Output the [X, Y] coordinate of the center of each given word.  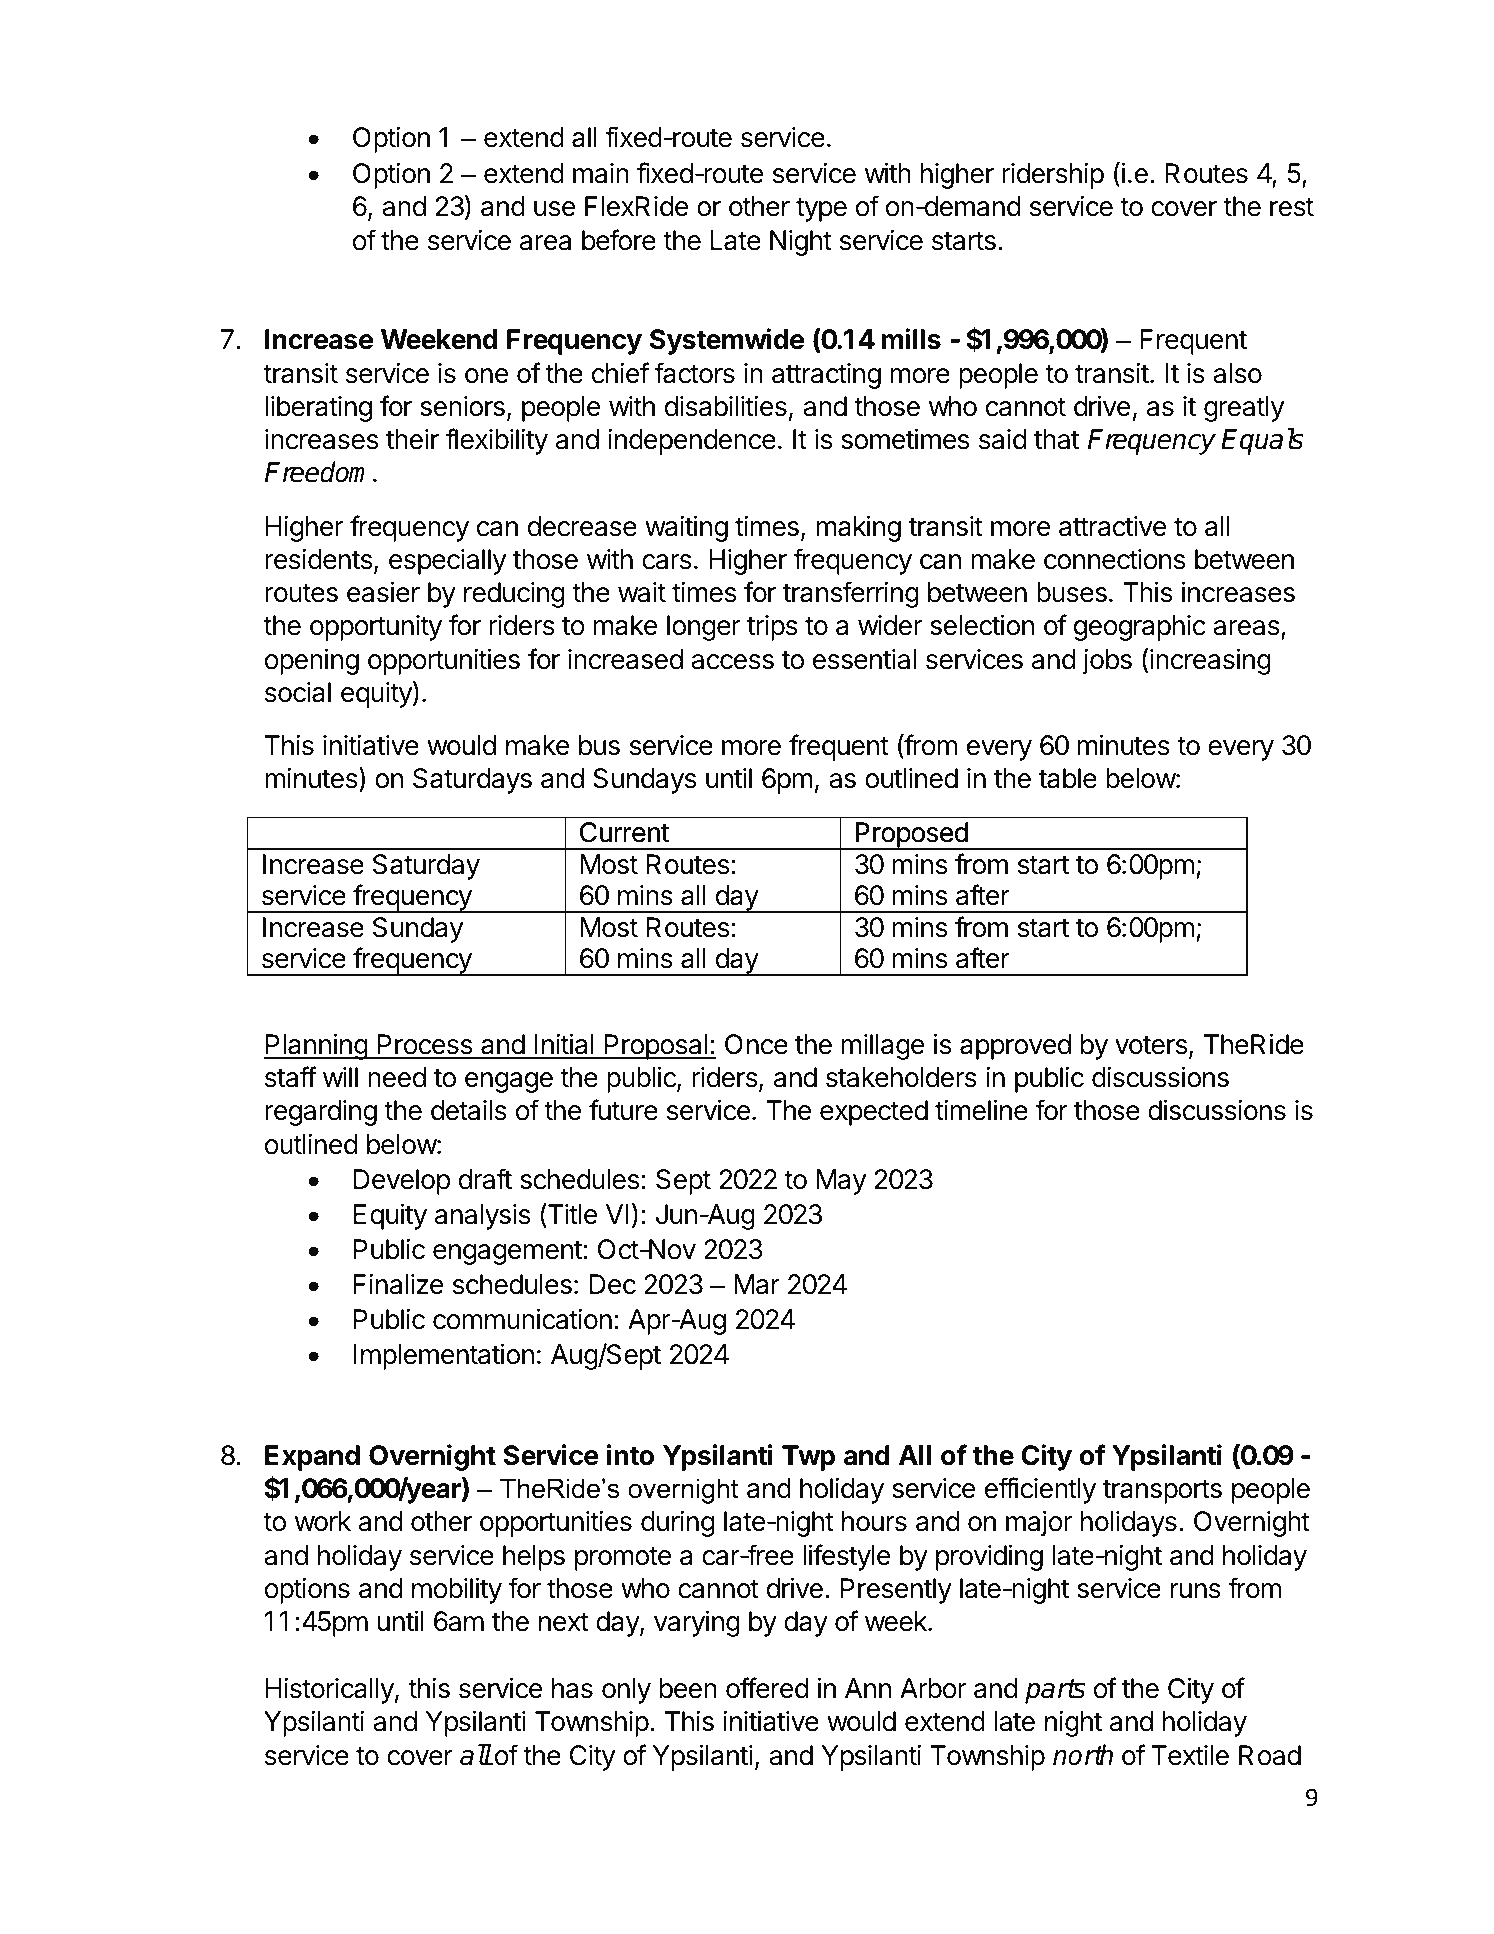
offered [767, 1688]
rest [1292, 207]
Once [756, 1044]
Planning [316, 1047]
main [601, 173]
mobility [457, 1591]
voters [1151, 1045]
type [821, 209]
